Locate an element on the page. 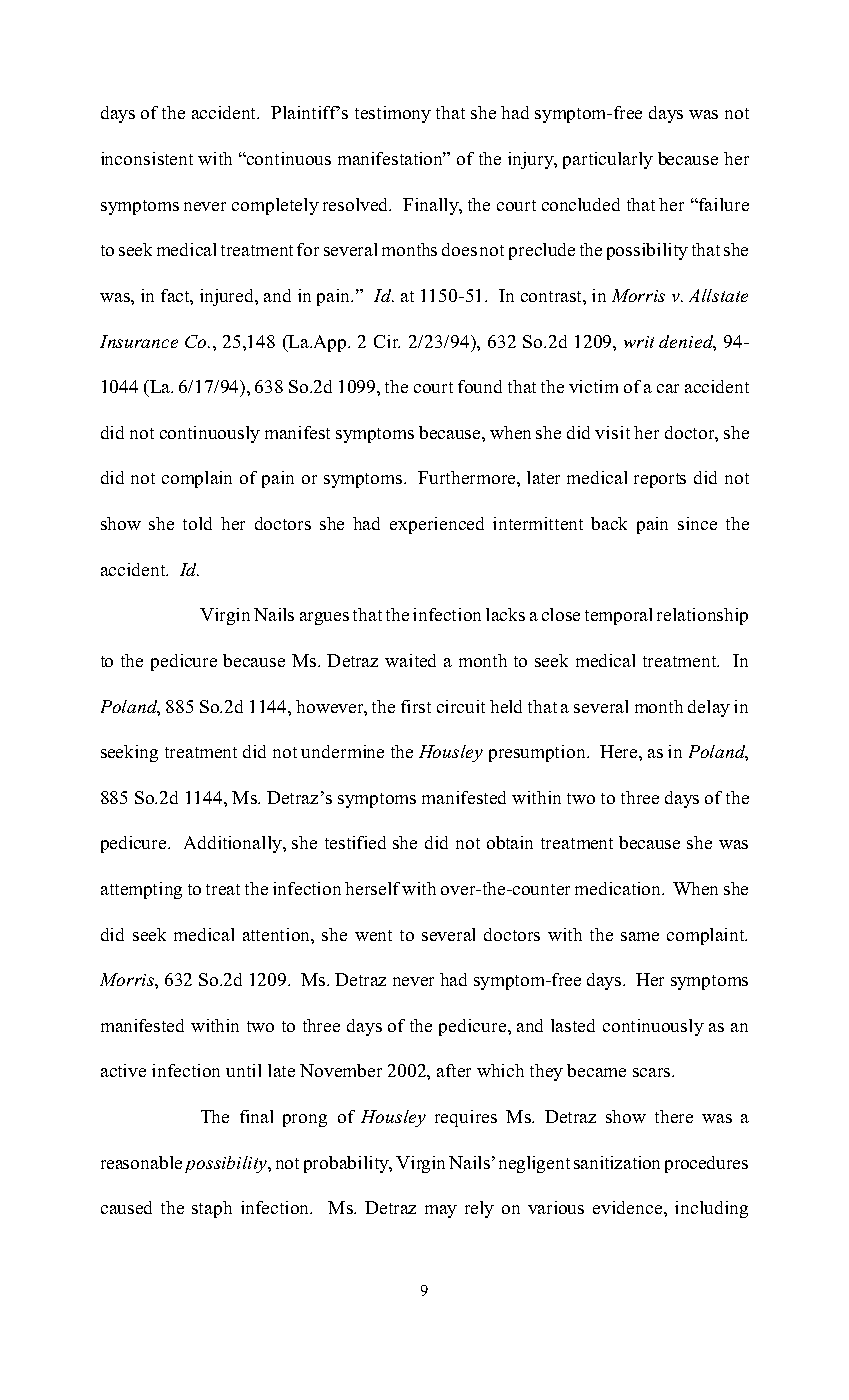 The image size is (849, 1400). sanitization is located at coordinates (617, 1162).
